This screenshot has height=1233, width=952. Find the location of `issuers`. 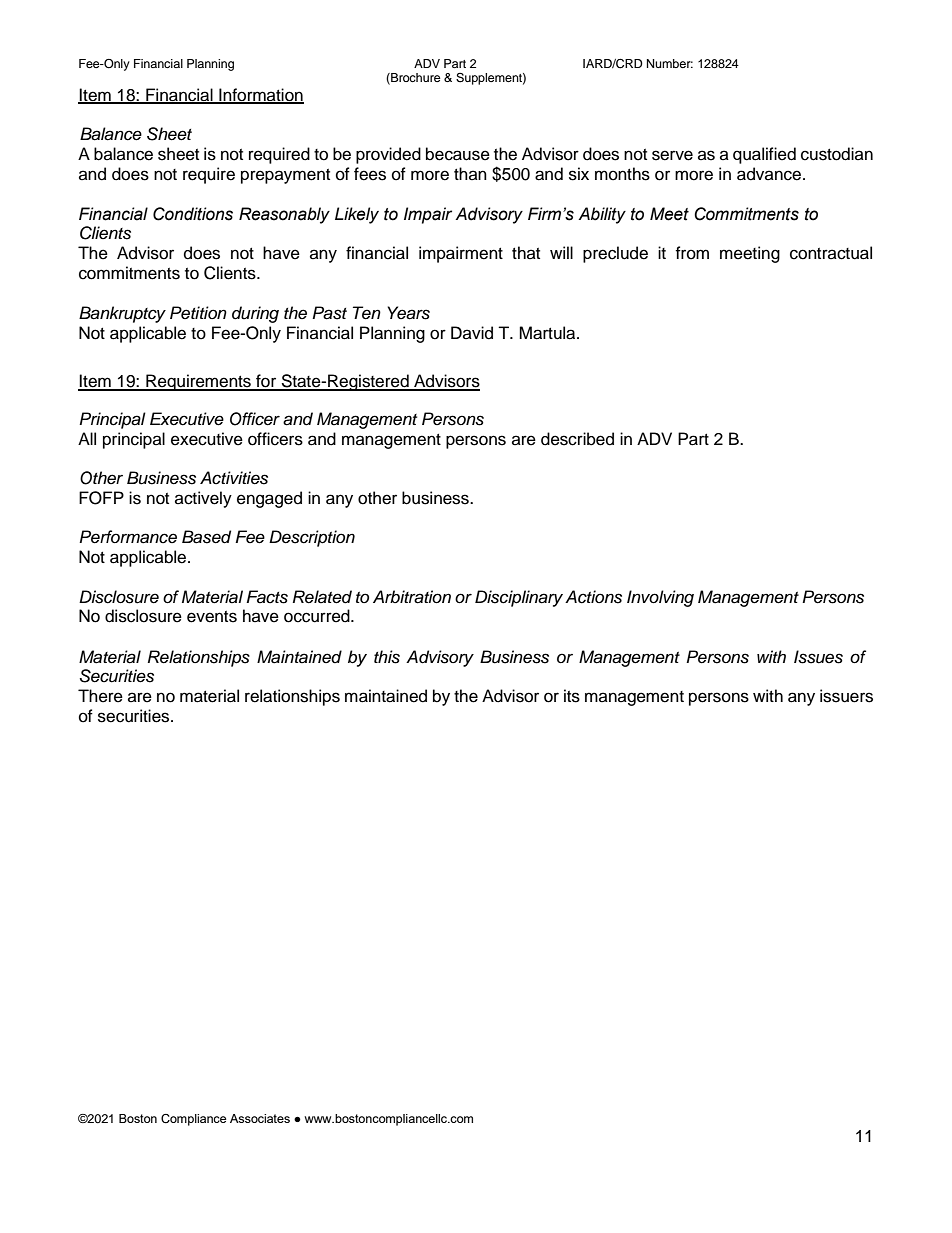

issuers is located at coordinates (846, 696).
